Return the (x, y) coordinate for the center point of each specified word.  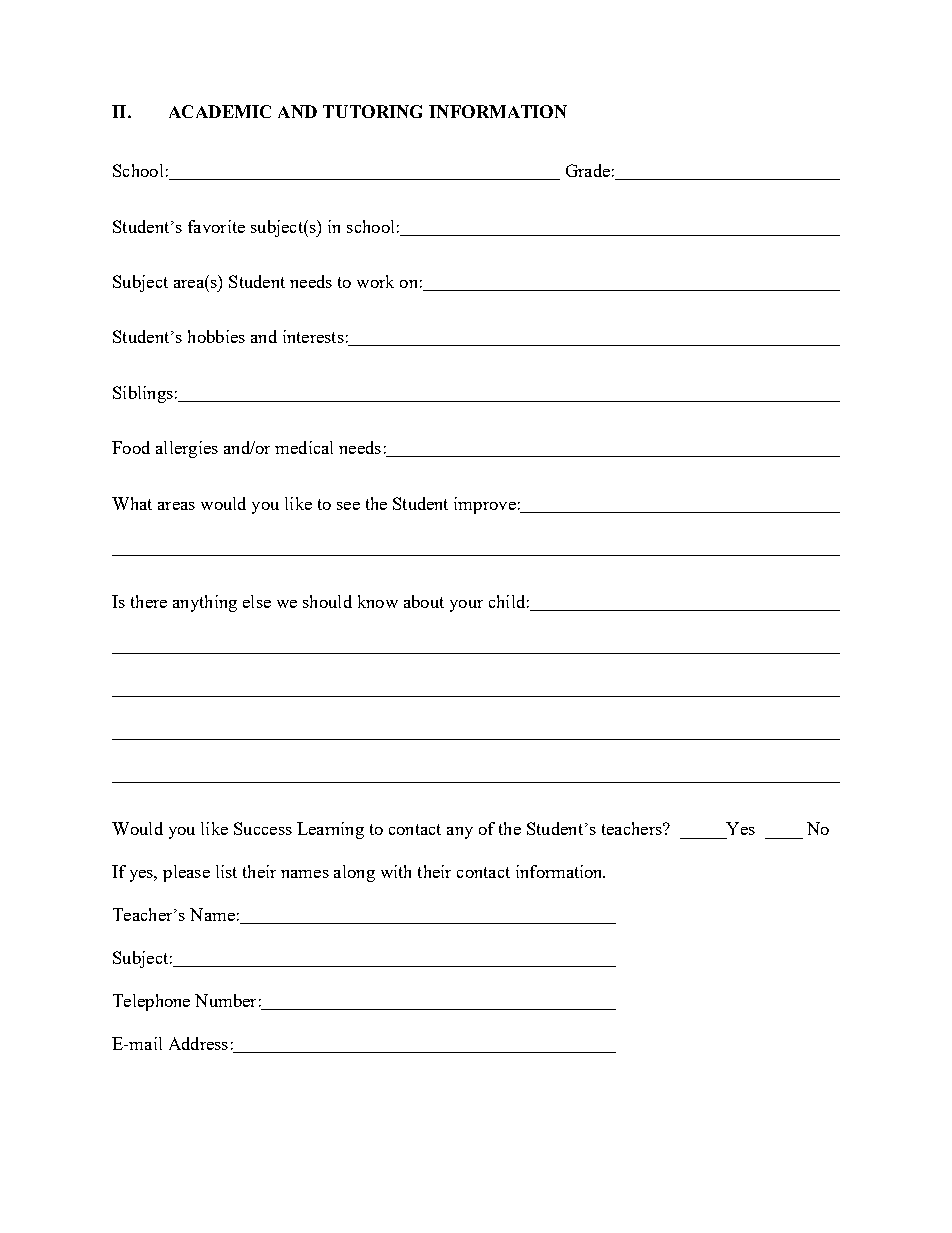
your (466, 606)
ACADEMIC (220, 111)
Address (198, 1043)
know (378, 601)
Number (225, 1000)
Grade (588, 170)
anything (205, 603)
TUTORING (372, 111)
